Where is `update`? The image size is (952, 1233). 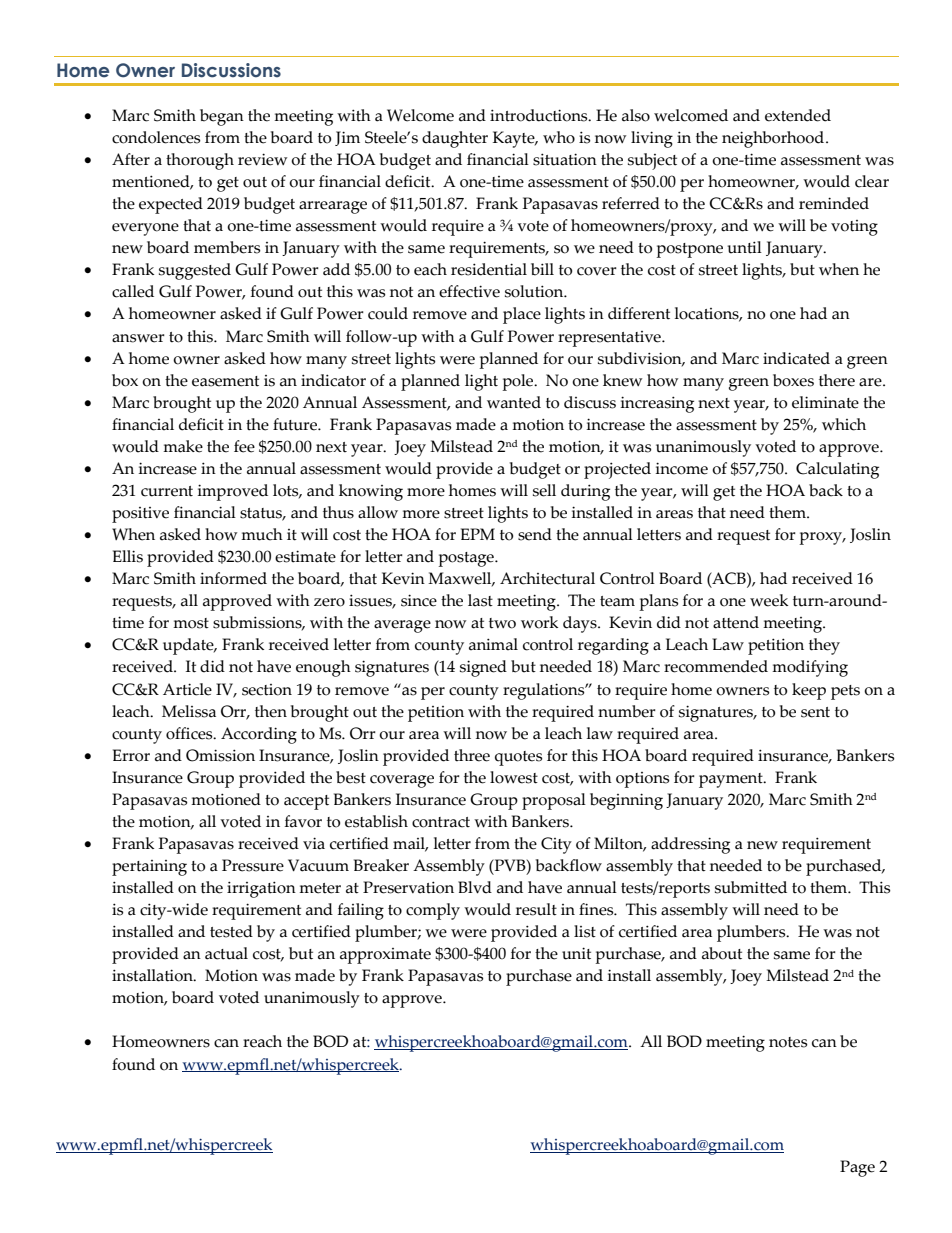
update is located at coordinates (189, 646).
